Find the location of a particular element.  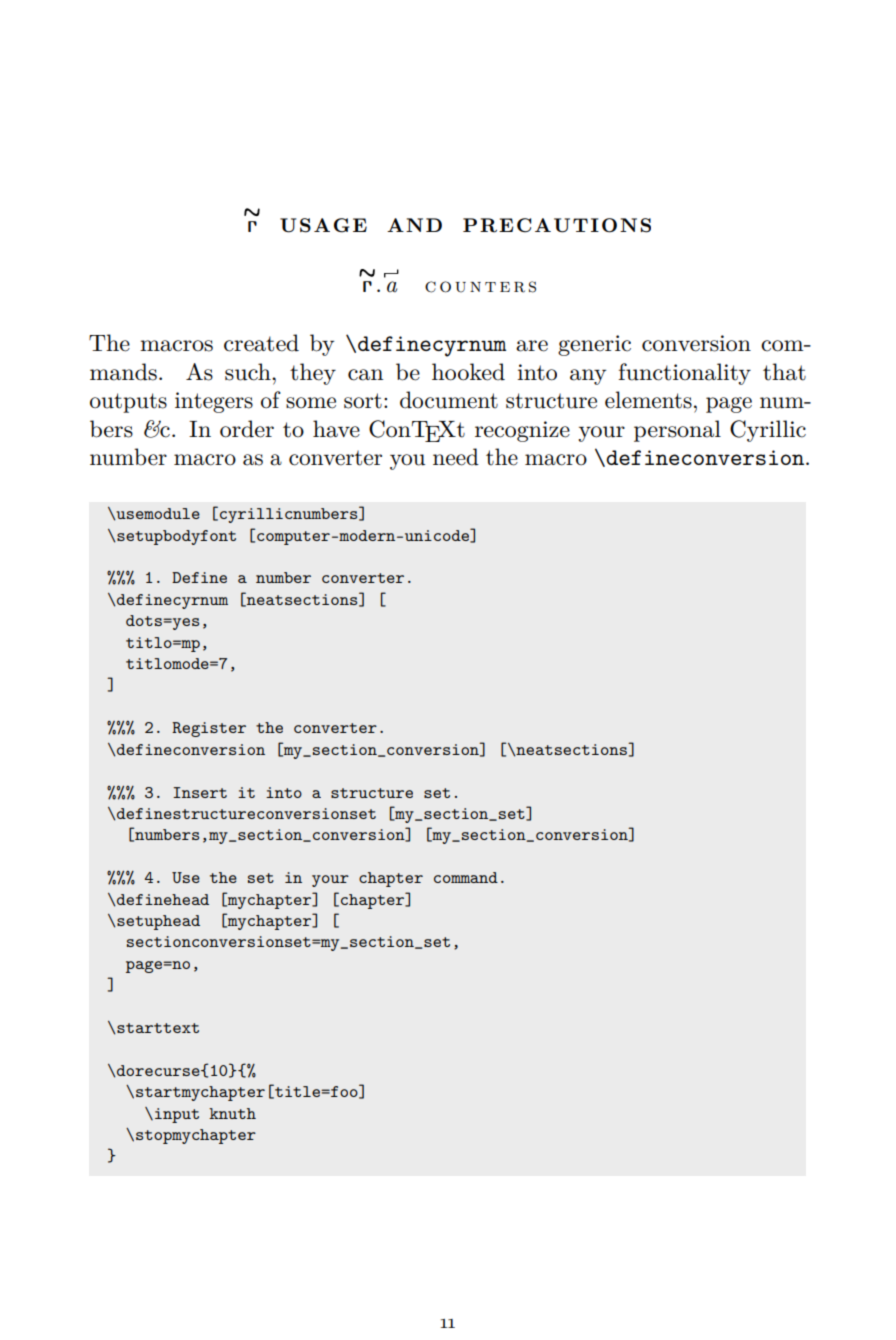

input is located at coordinates (177, 1115).
